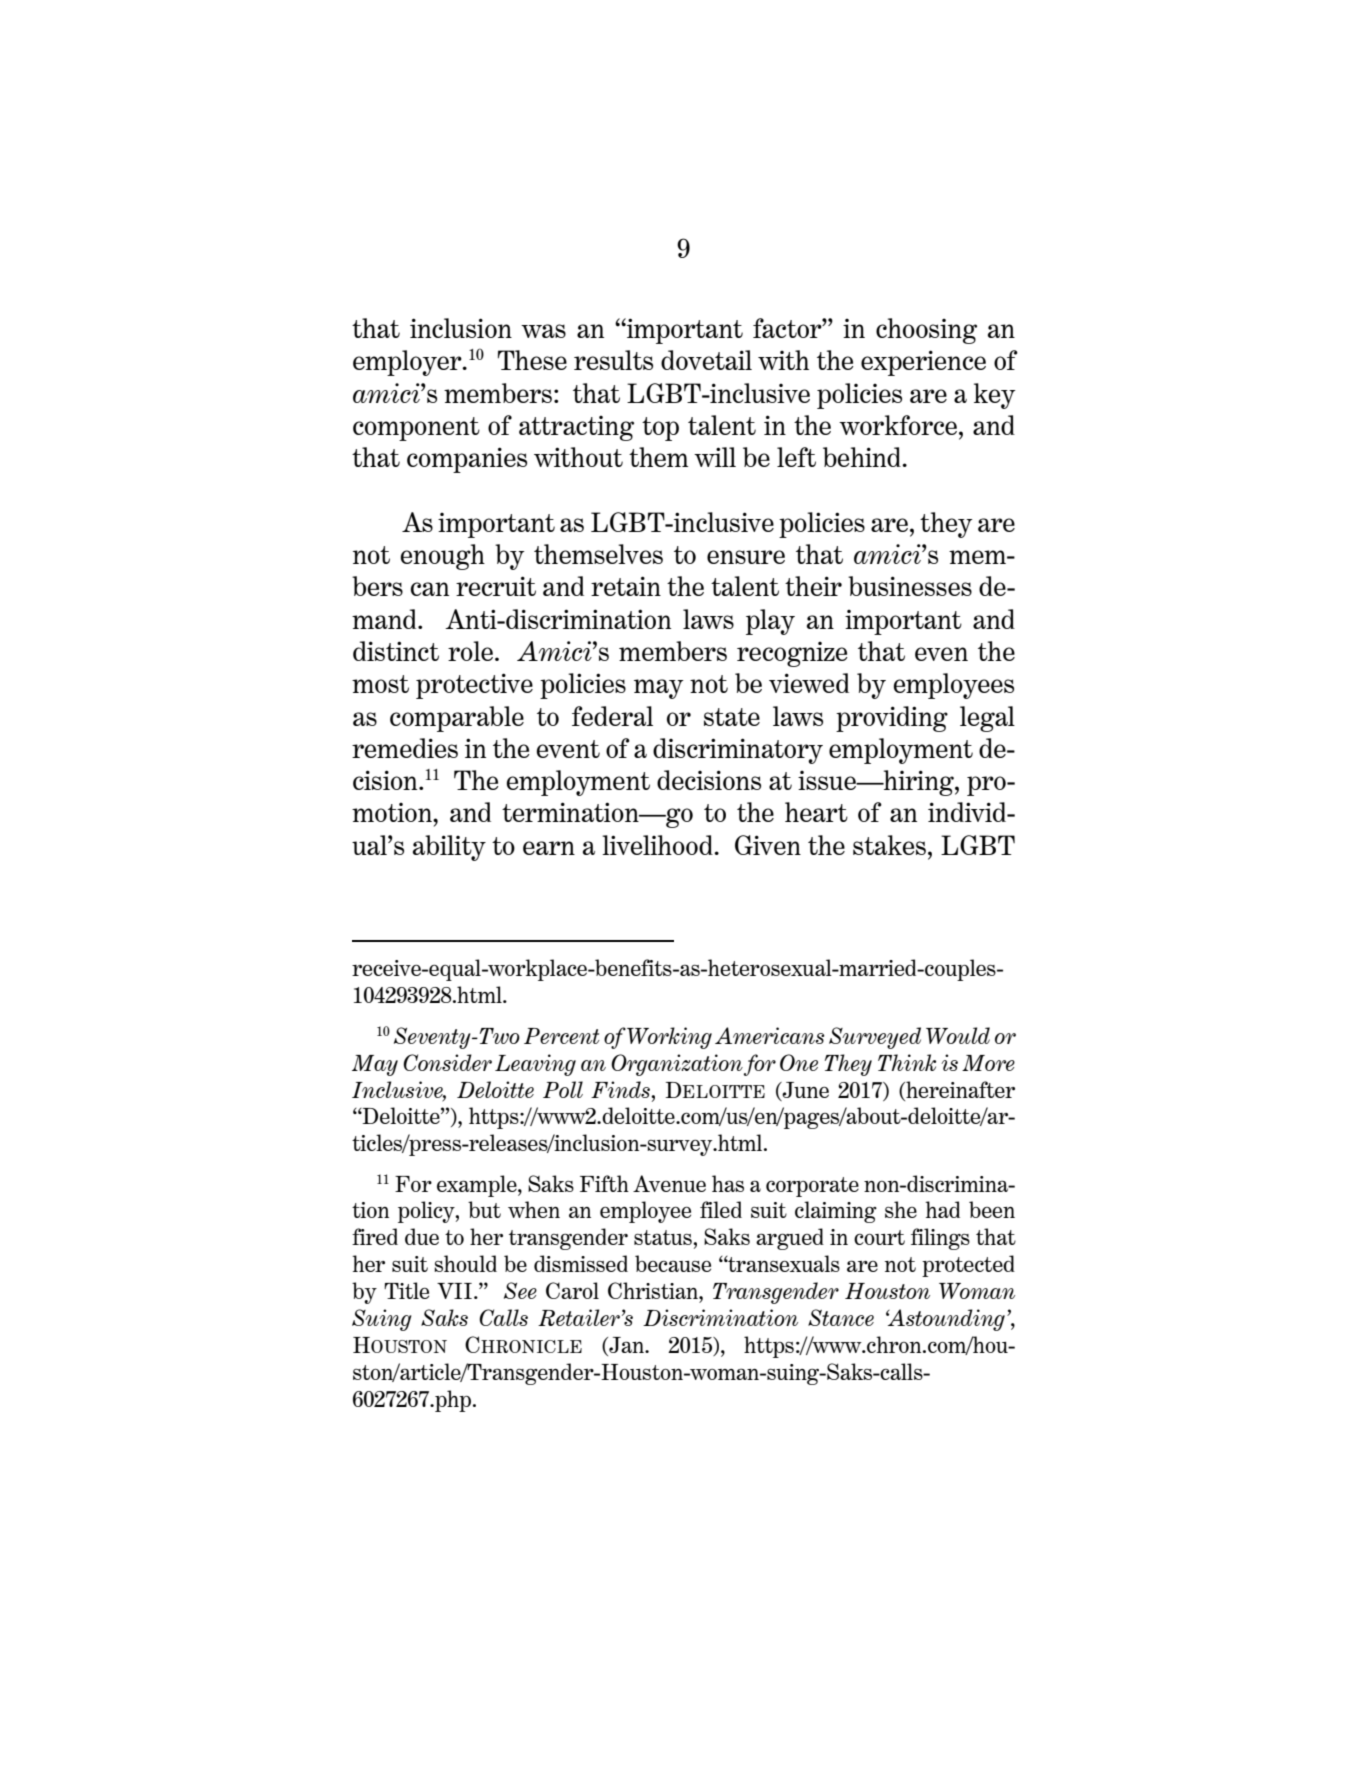 This document has width=1368, height=1770. Describe the element at coordinates (706, 360) in the document. I see `dovetail` at that location.
